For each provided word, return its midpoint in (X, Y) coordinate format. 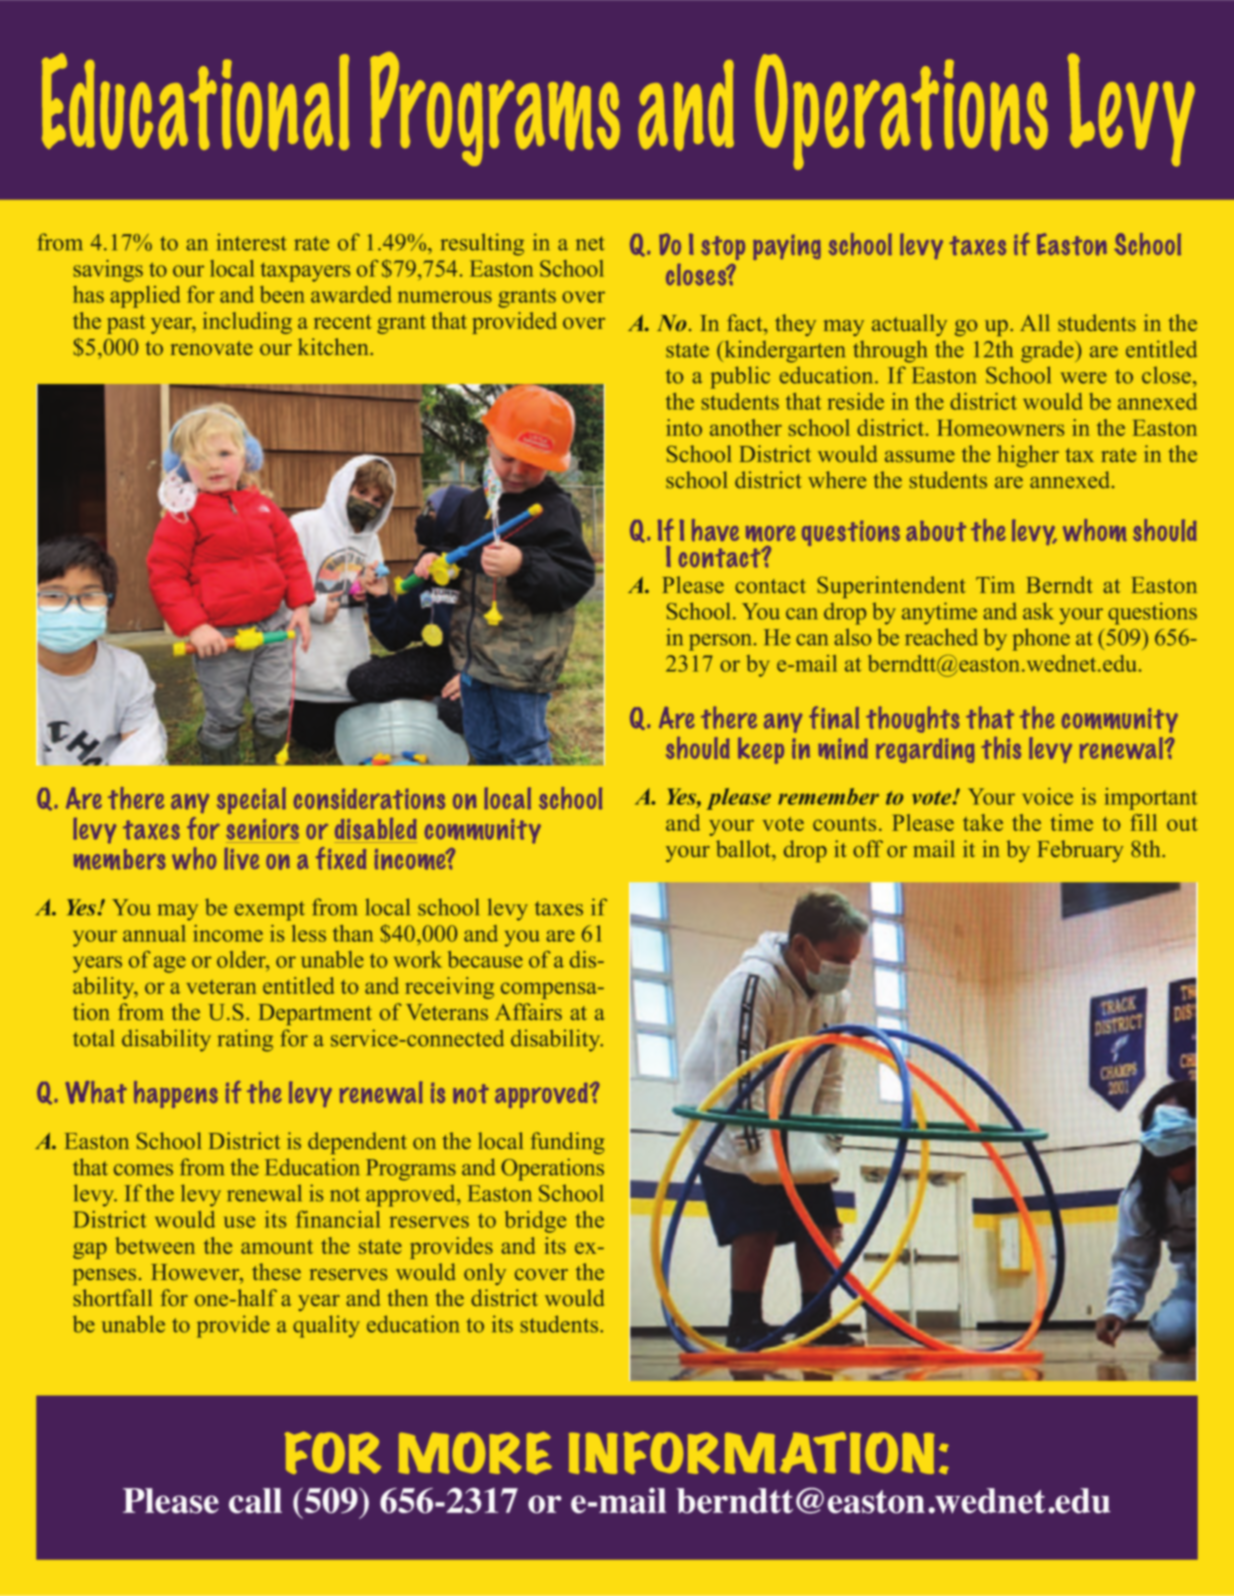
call (255, 1501)
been (282, 294)
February (1080, 851)
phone (1041, 639)
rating (245, 1040)
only (485, 1274)
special (251, 800)
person (722, 642)
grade (1048, 351)
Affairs (528, 1012)
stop (723, 248)
